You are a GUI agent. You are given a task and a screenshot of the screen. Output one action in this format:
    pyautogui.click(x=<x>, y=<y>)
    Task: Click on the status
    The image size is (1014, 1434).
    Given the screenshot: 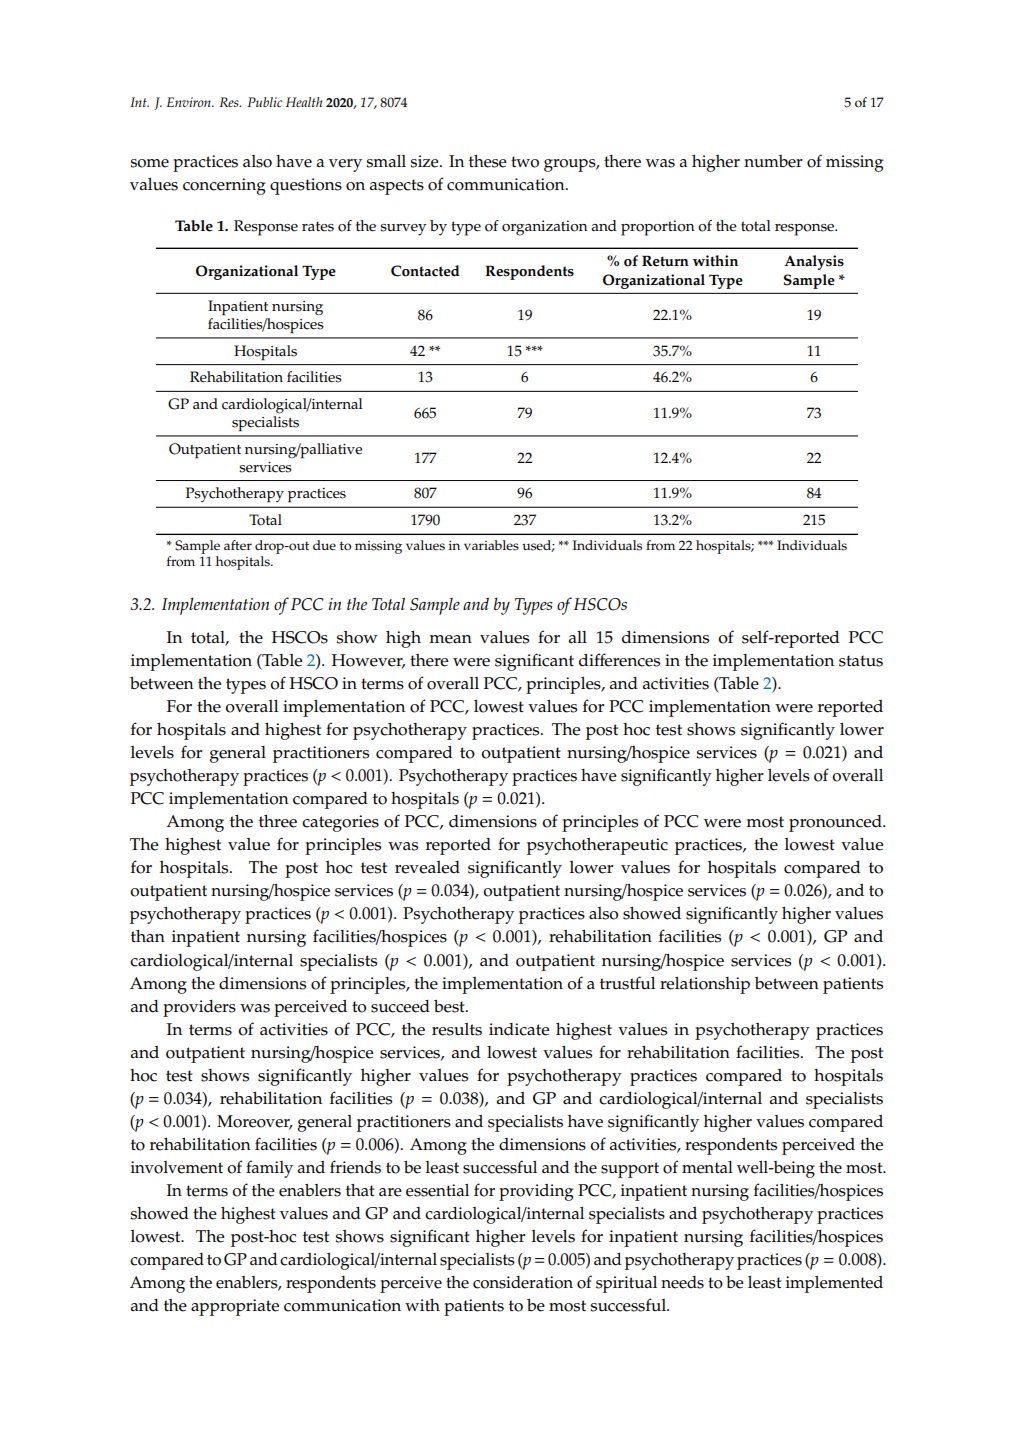 What is the action you would take?
    pyautogui.click(x=861, y=661)
